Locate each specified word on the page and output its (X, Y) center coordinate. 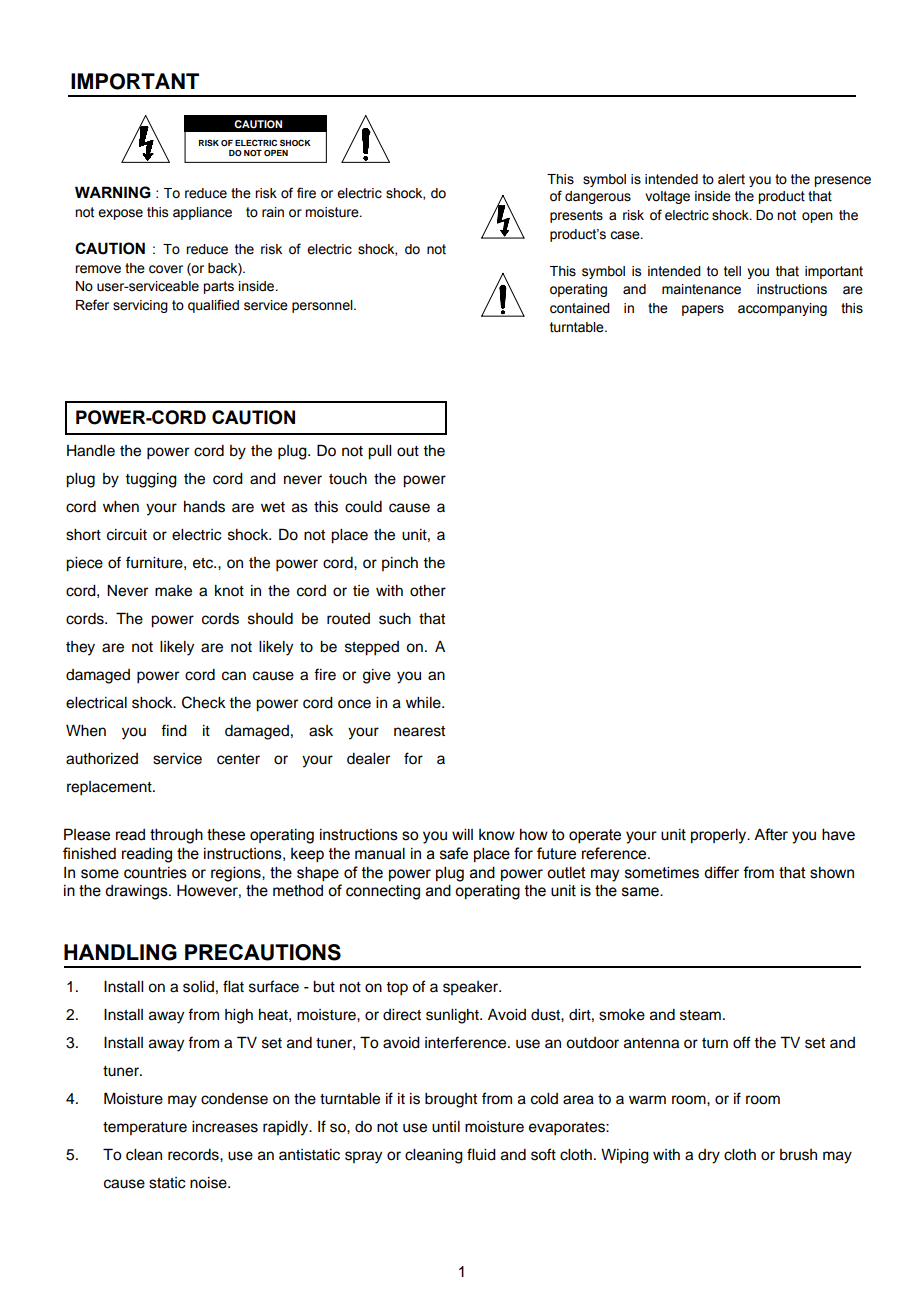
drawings (137, 892)
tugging (151, 480)
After (771, 834)
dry (709, 1156)
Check (204, 702)
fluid (481, 1154)
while (424, 703)
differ (721, 872)
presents (576, 216)
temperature (145, 1128)
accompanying (782, 309)
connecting (383, 892)
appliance (202, 213)
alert (731, 179)
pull (379, 452)
